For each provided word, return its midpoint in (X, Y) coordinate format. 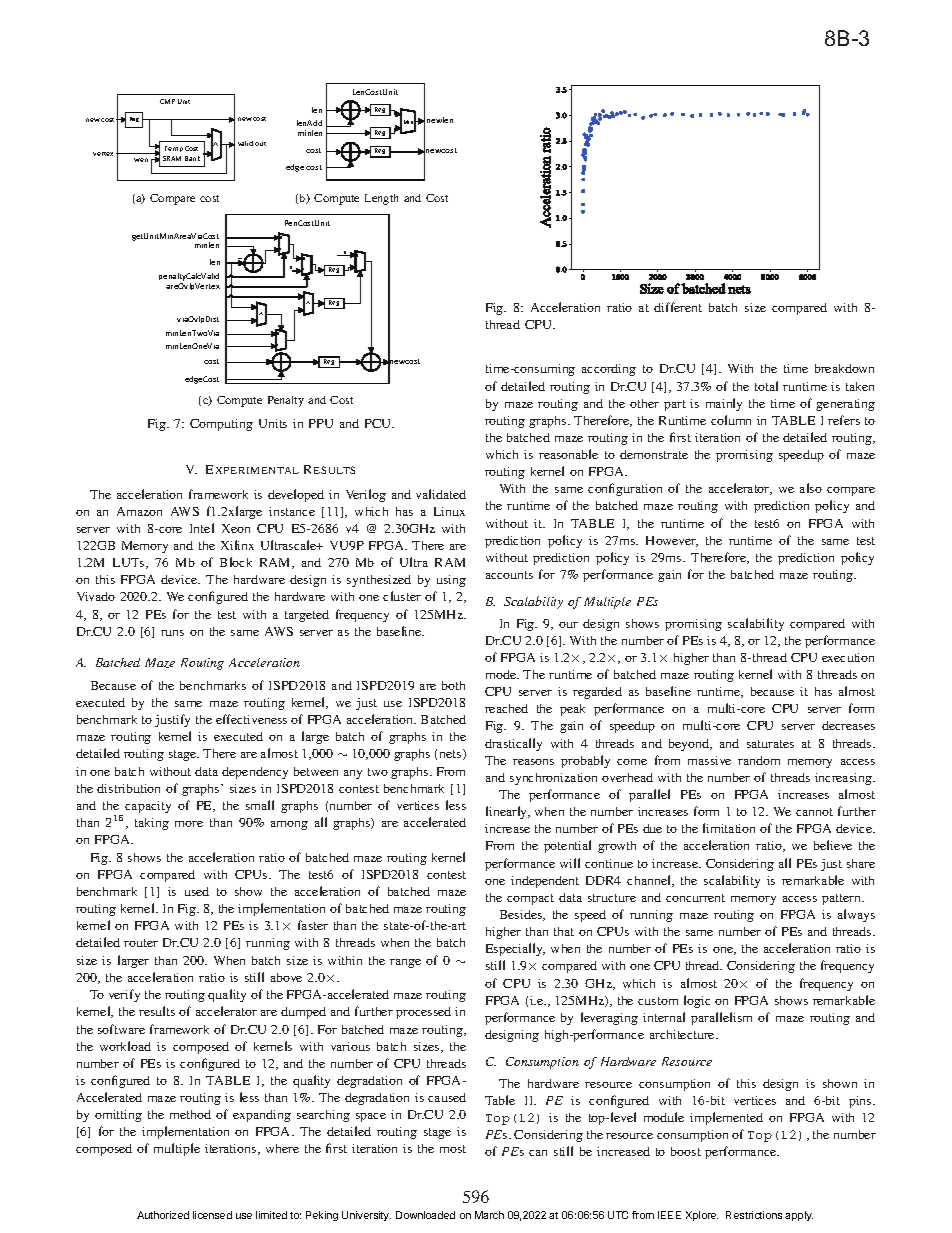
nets (452, 754)
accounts (509, 575)
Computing (221, 425)
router (141, 943)
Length (381, 199)
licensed (212, 1215)
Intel (202, 528)
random (759, 760)
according (609, 370)
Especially (515, 949)
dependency (255, 773)
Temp (174, 149)
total (766, 386)
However (672, 541)
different (678, 307)
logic (697, 1001)
